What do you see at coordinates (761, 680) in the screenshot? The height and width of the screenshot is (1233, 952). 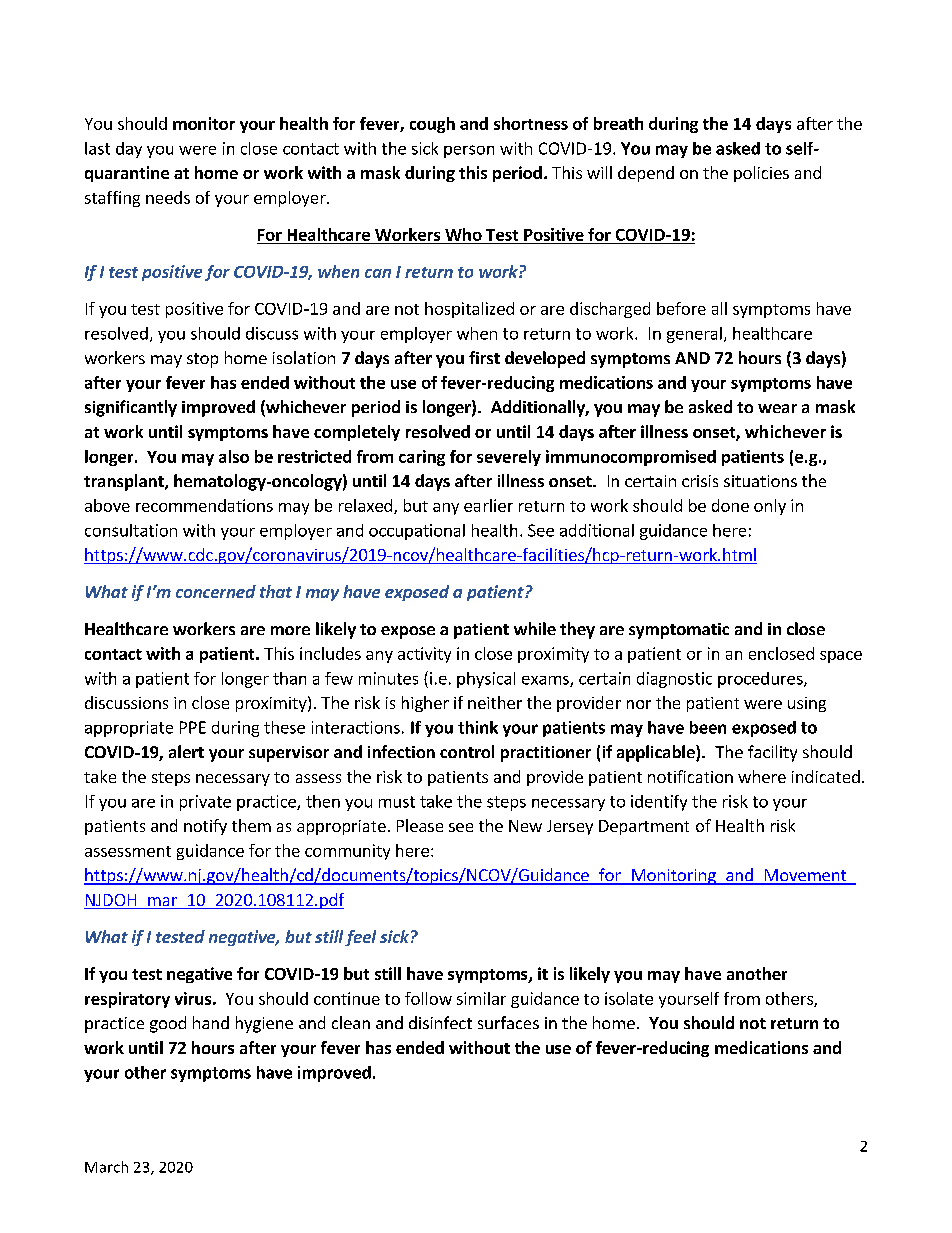 I see `procedures` at bounding box center [761, 680].
